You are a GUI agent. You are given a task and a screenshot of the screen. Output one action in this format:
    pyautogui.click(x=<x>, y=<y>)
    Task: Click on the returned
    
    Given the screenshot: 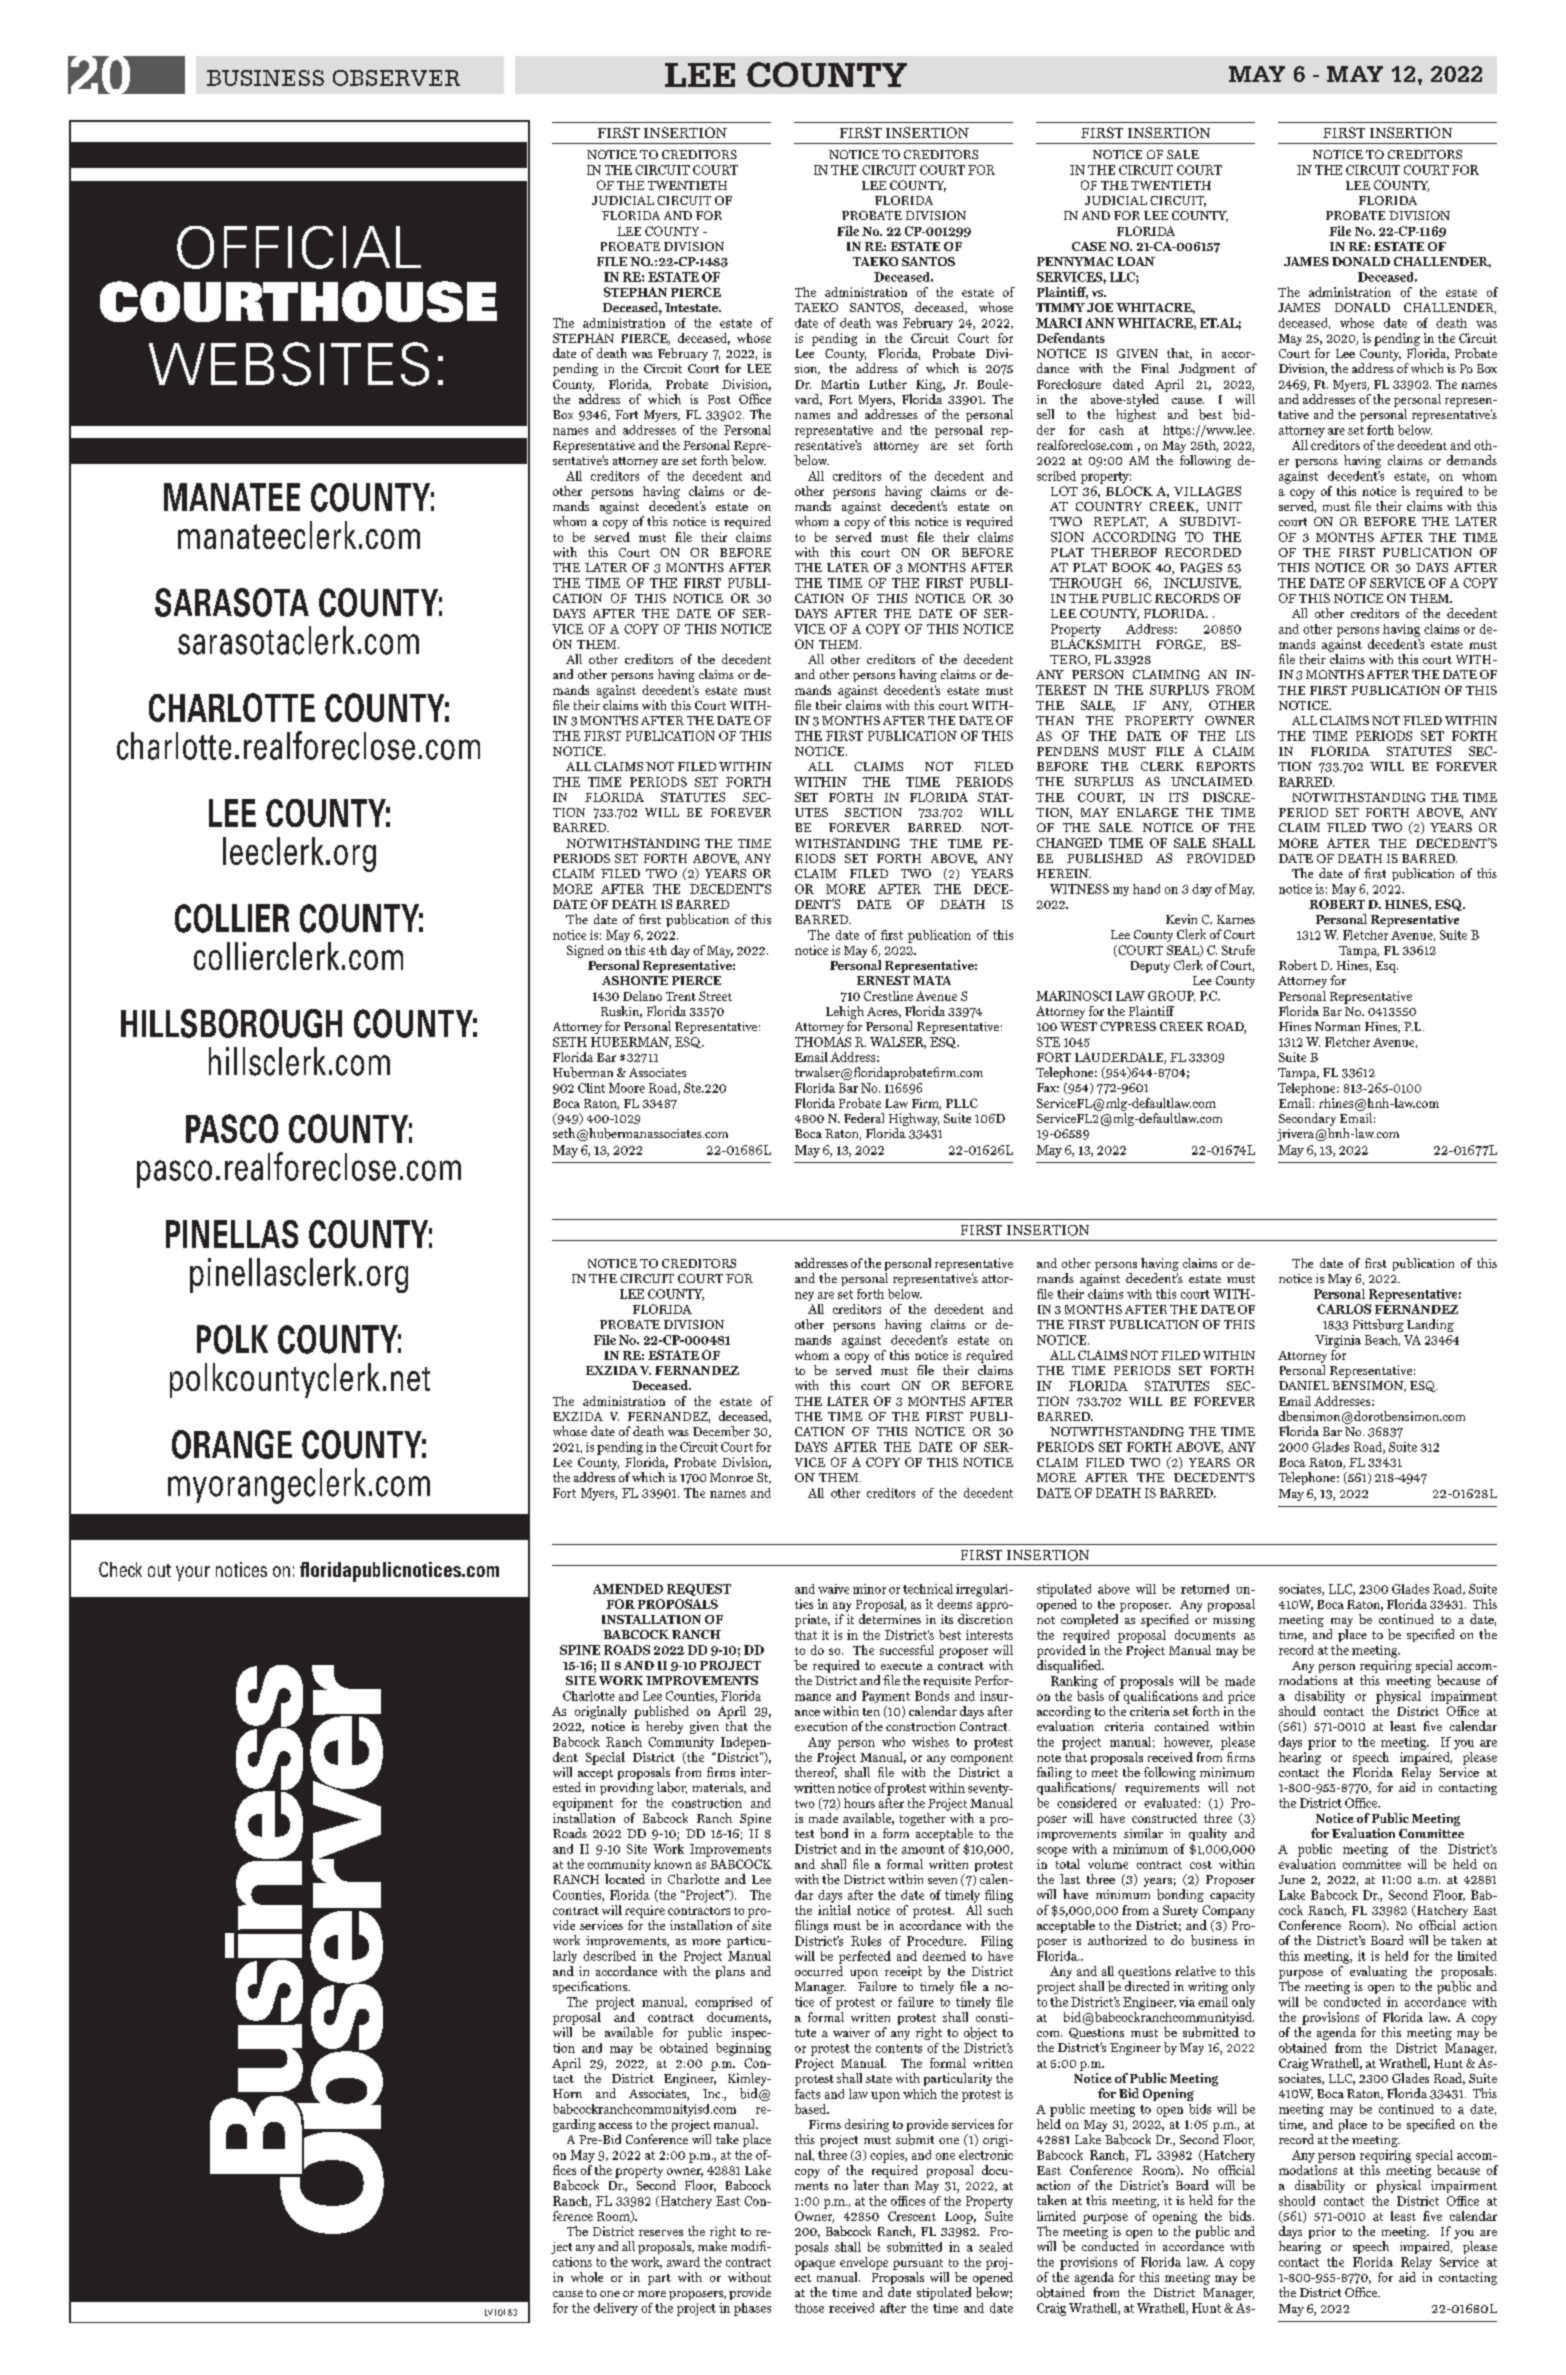 What is the action you would take?
    pyautogui.click(x=1205, y=1589)
